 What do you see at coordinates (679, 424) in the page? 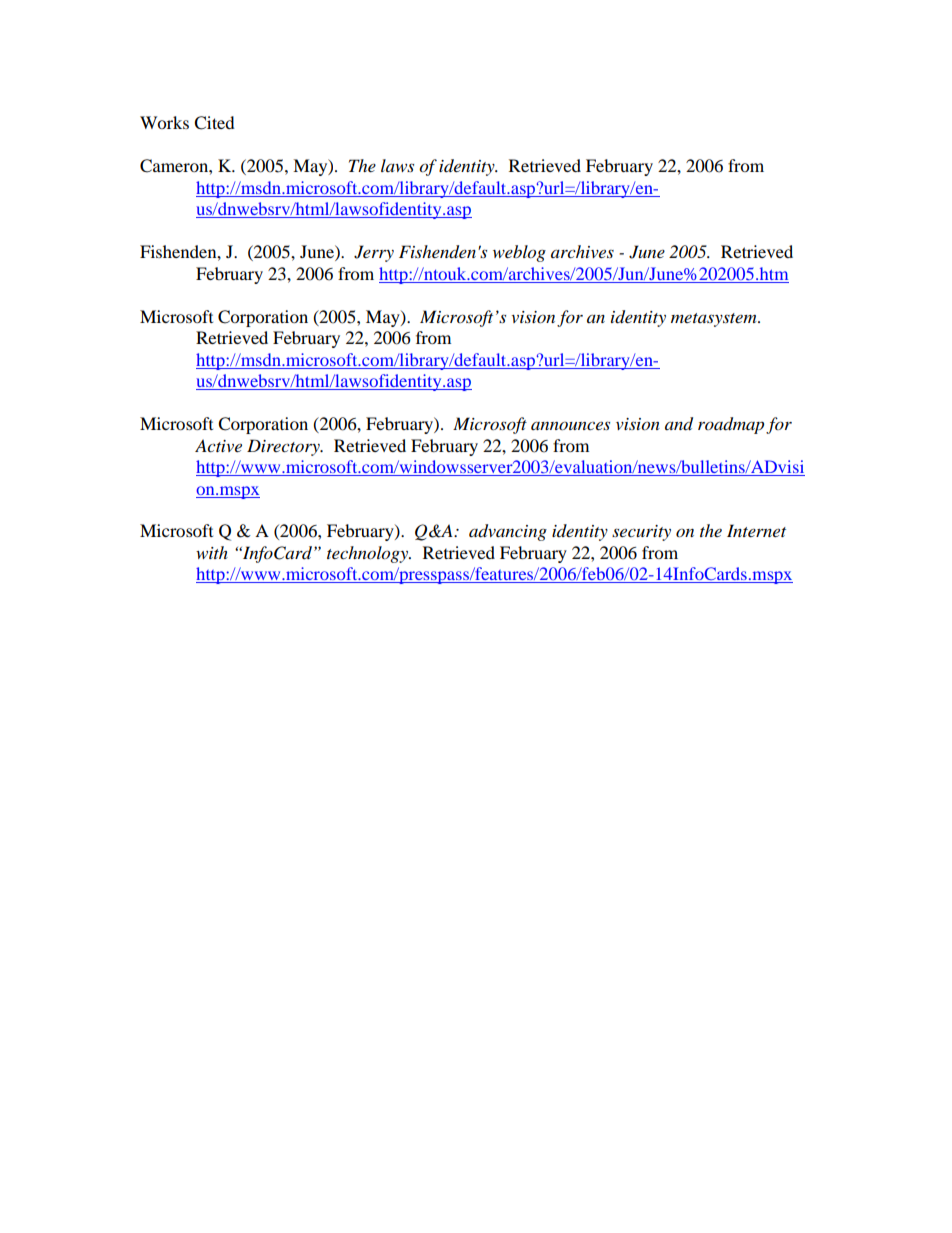
I see `and` at bounding box center [679, 424].
